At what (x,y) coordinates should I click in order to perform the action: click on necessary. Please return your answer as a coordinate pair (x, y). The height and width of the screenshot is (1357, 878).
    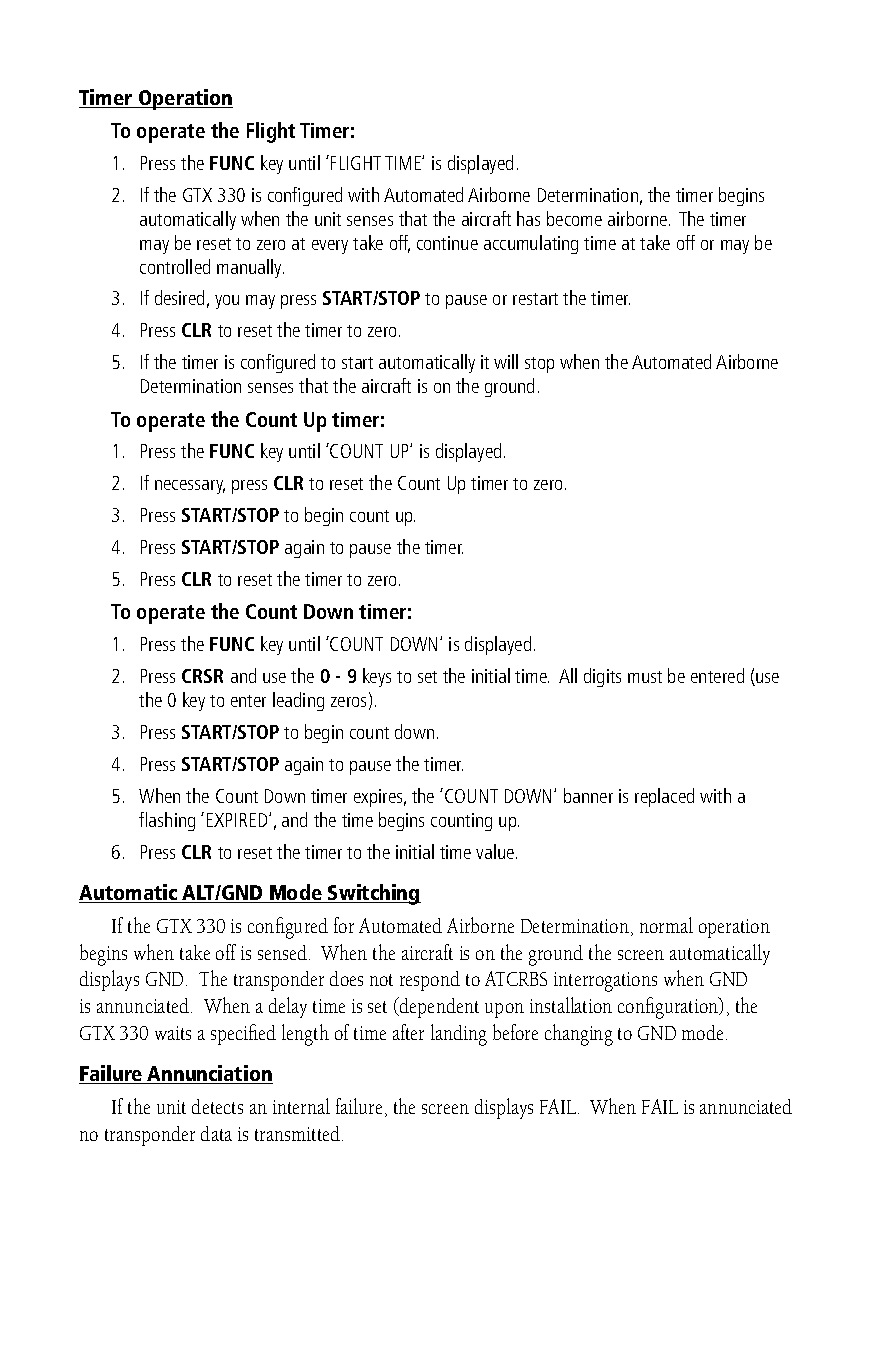
    Looking at the image, I should click on (190, 487).
